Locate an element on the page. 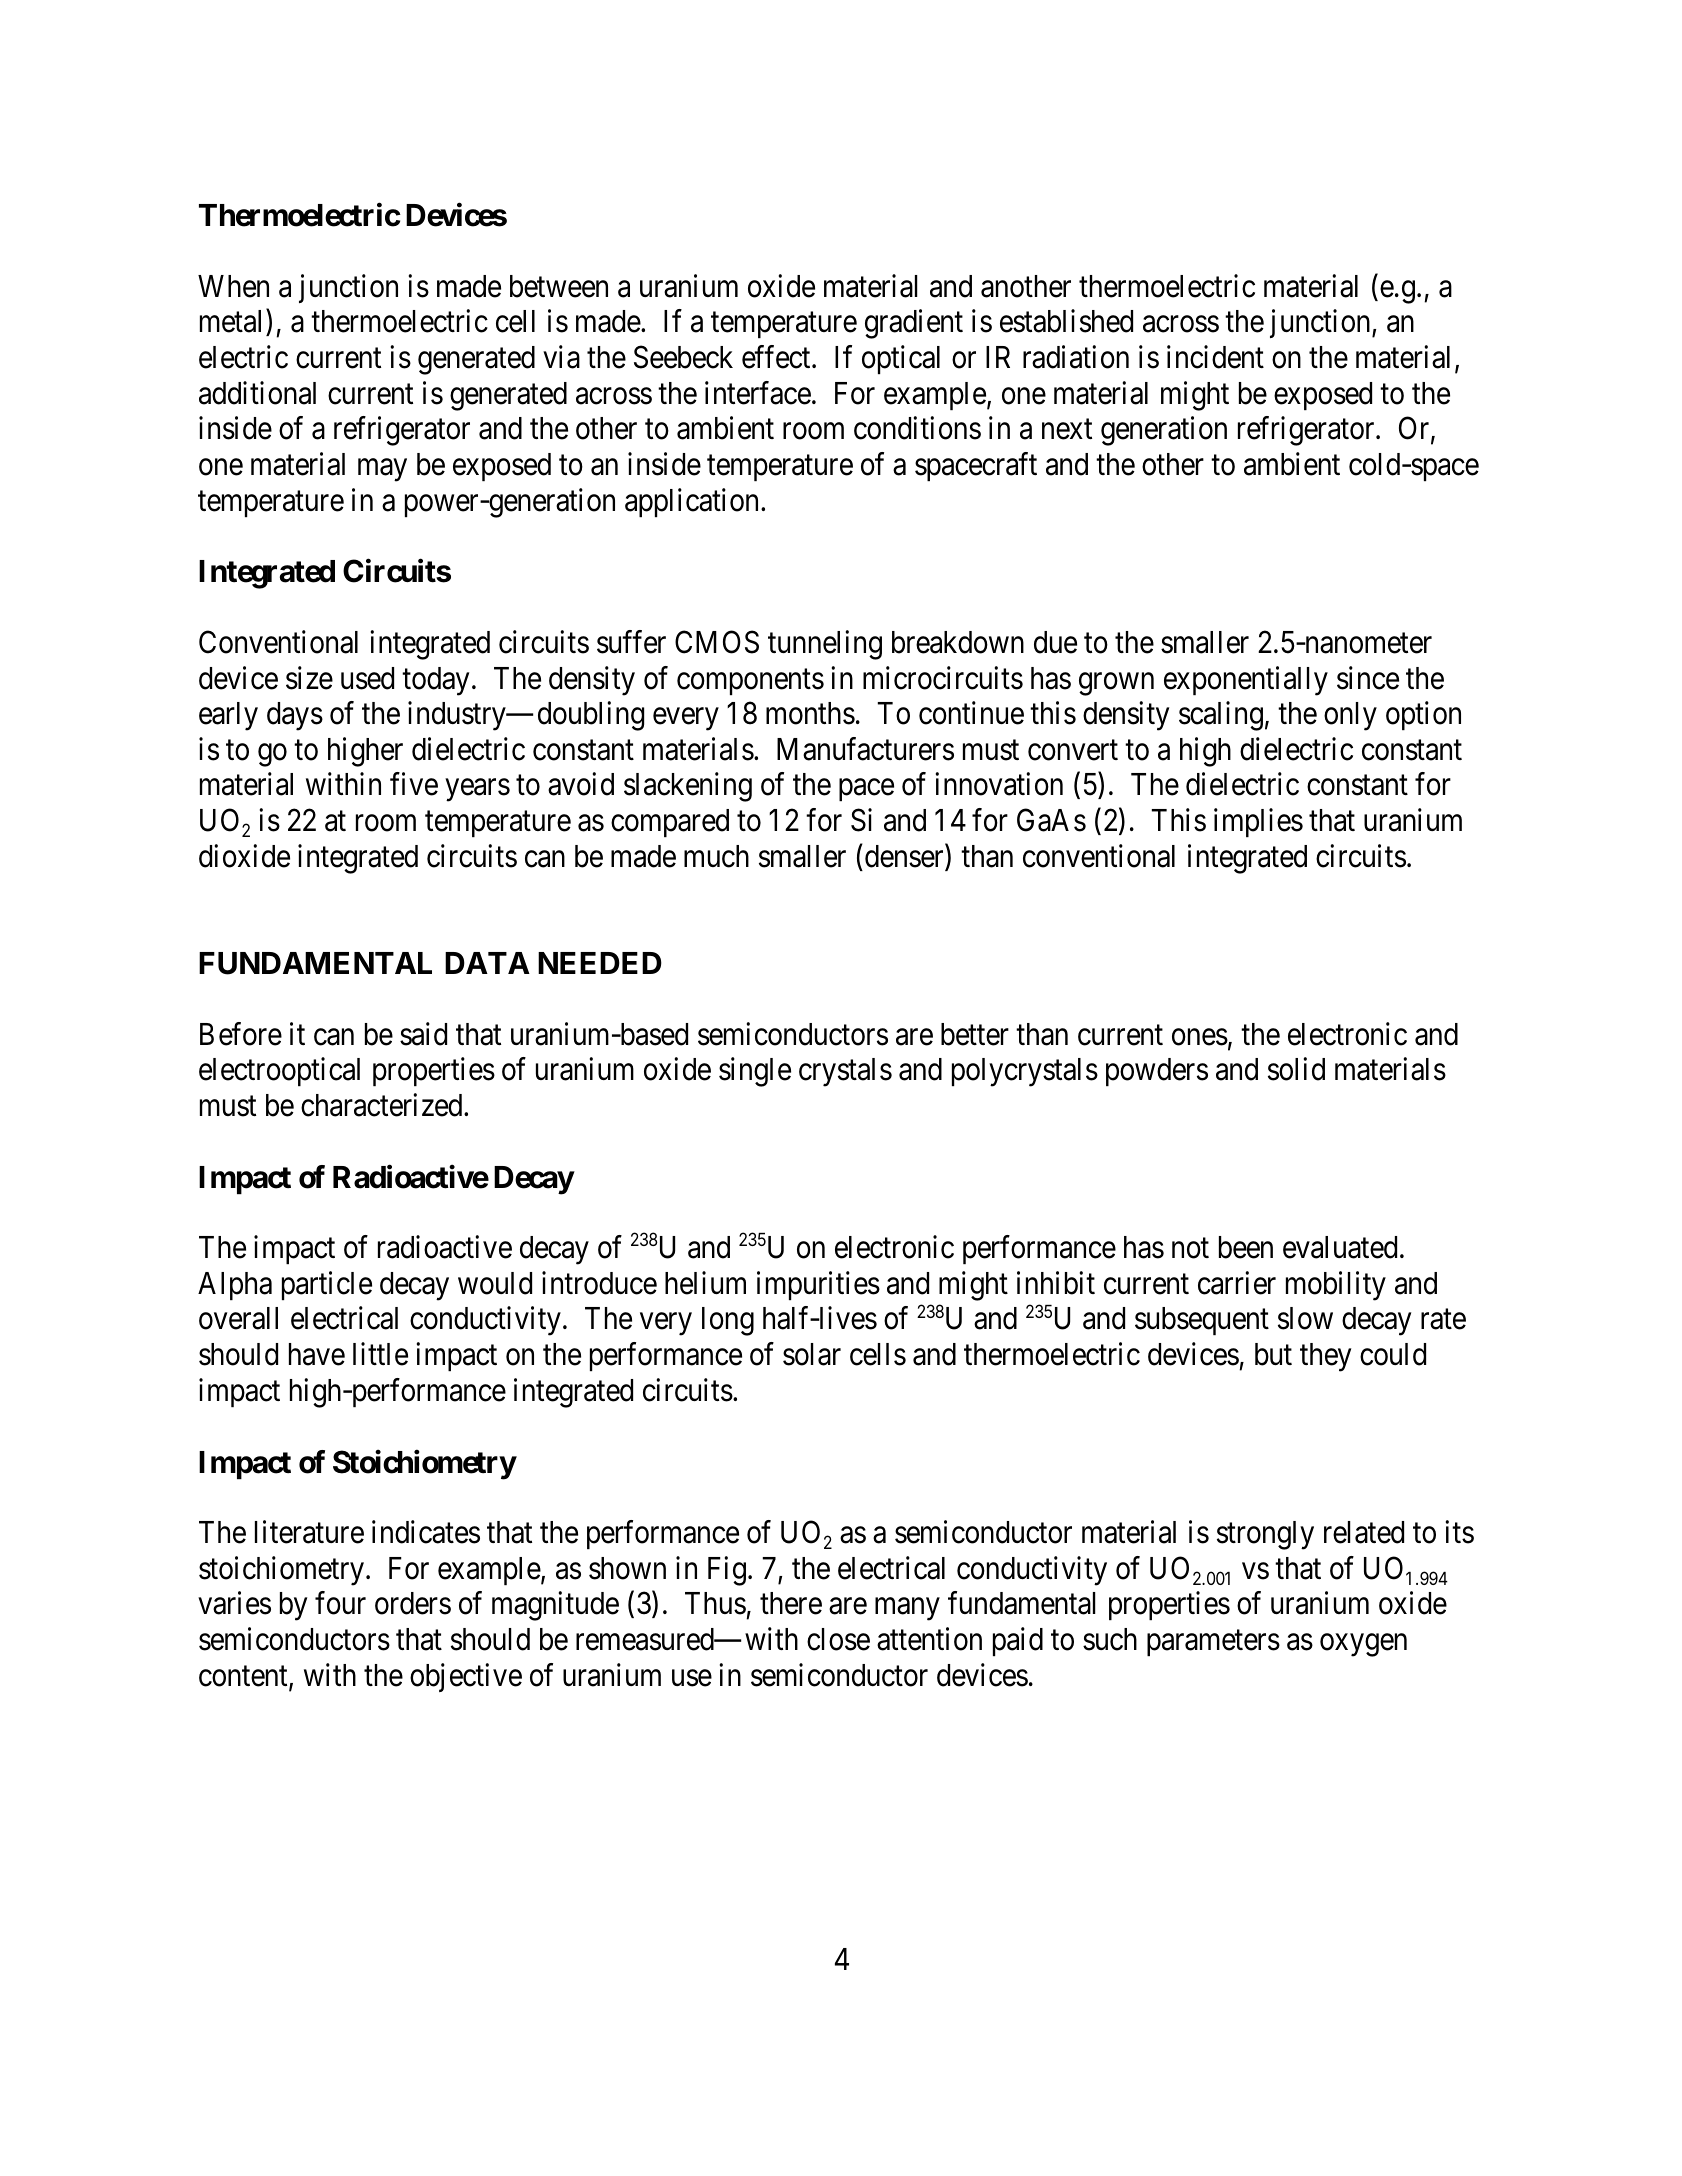 Image resolution: width=1682 pixels, height=2176 pixels. solid is located at coordinates (1296, 1069).
